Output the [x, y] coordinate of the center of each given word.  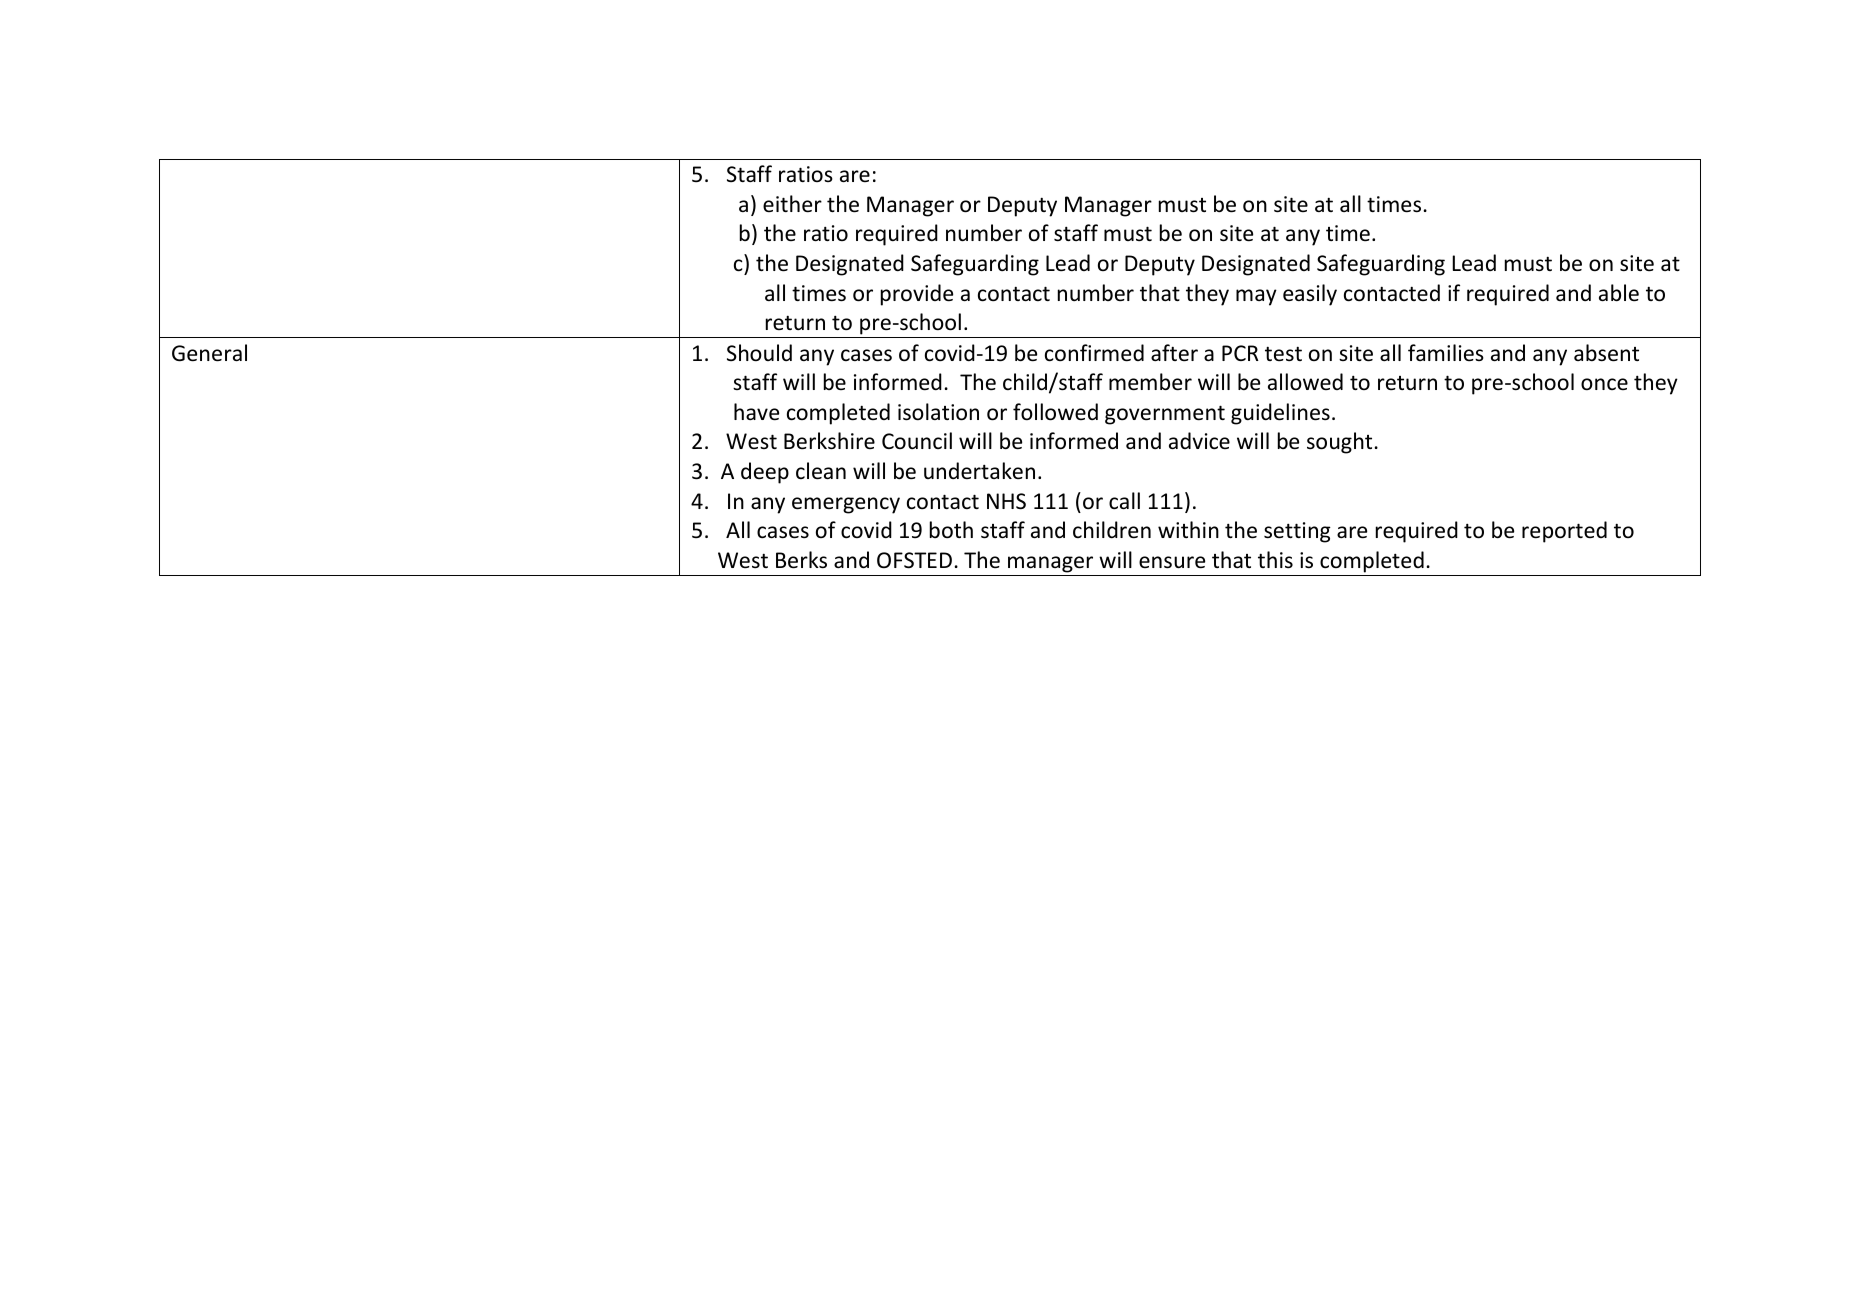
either [792, 204]
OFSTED [914, 560]
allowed [1305, 382]
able [1619, 293]
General [209, 353]
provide [917, 295]
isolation [938, 412]
